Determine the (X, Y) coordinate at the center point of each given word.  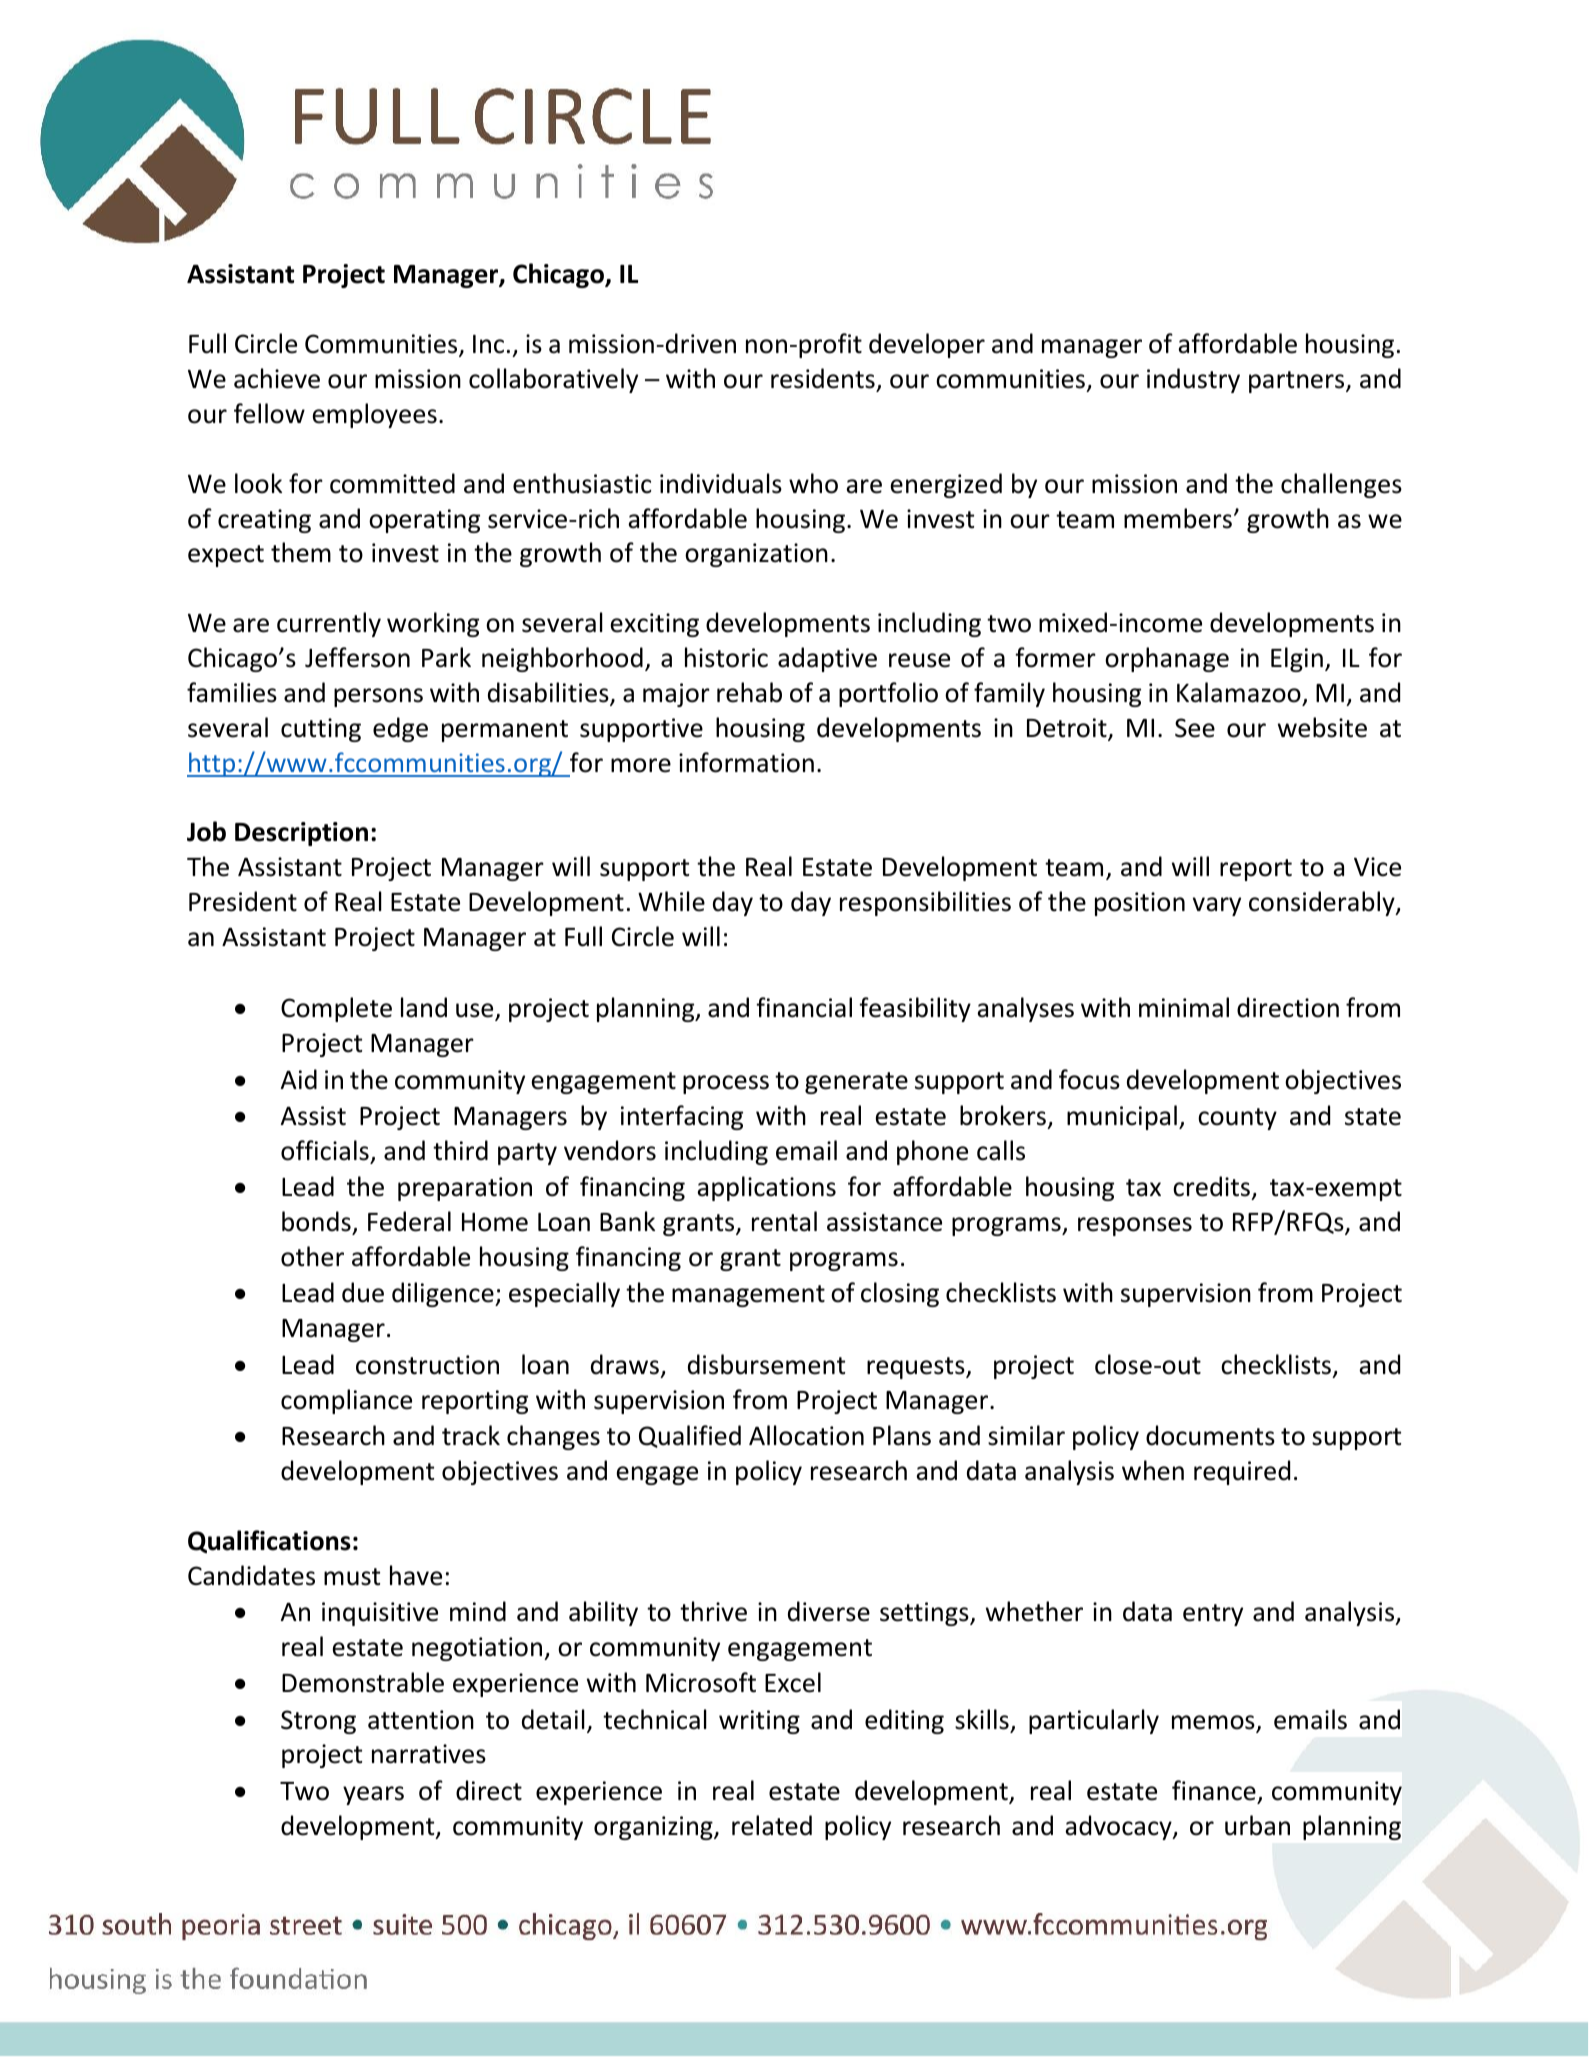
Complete (336, 1009)
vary (1217, 906)
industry (1193, 380)
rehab (749, 692)
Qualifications (269, 1541)
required (1242, 1472)
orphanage (1167, 659)
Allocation (806, 1435)
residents (823, 378)
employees (375, 415)
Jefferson (357, 657)
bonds (316, 1221)
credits (1213, 1188)
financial (804, 1007)
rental (784, 1221)
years (373, 1795)
